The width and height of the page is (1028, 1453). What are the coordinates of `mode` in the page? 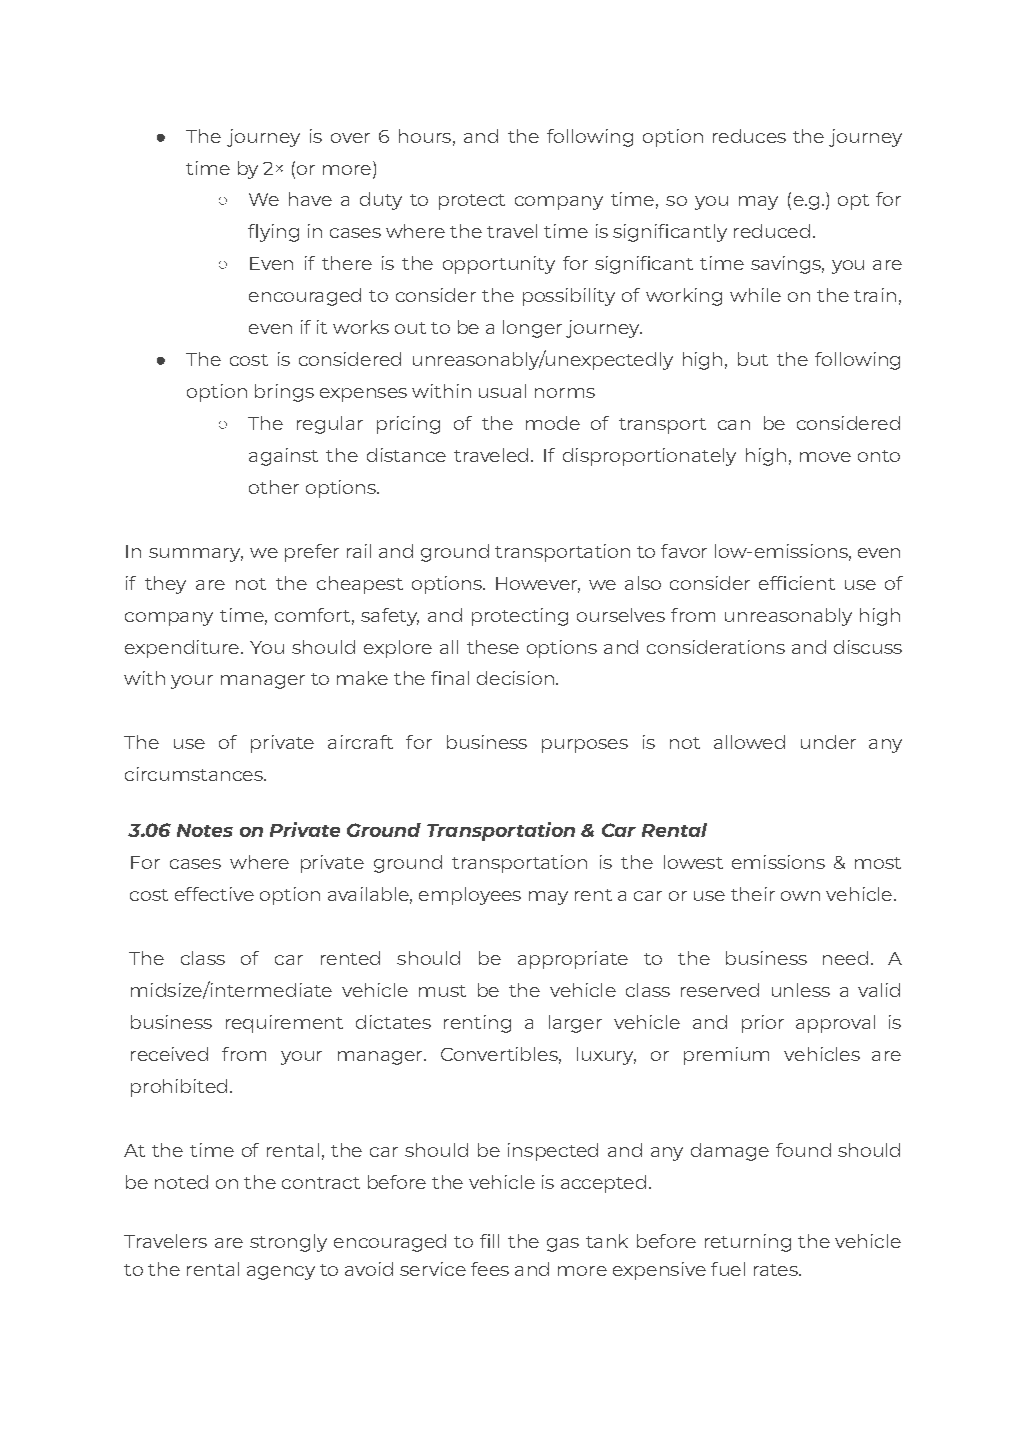 It's located at (553, 423).
